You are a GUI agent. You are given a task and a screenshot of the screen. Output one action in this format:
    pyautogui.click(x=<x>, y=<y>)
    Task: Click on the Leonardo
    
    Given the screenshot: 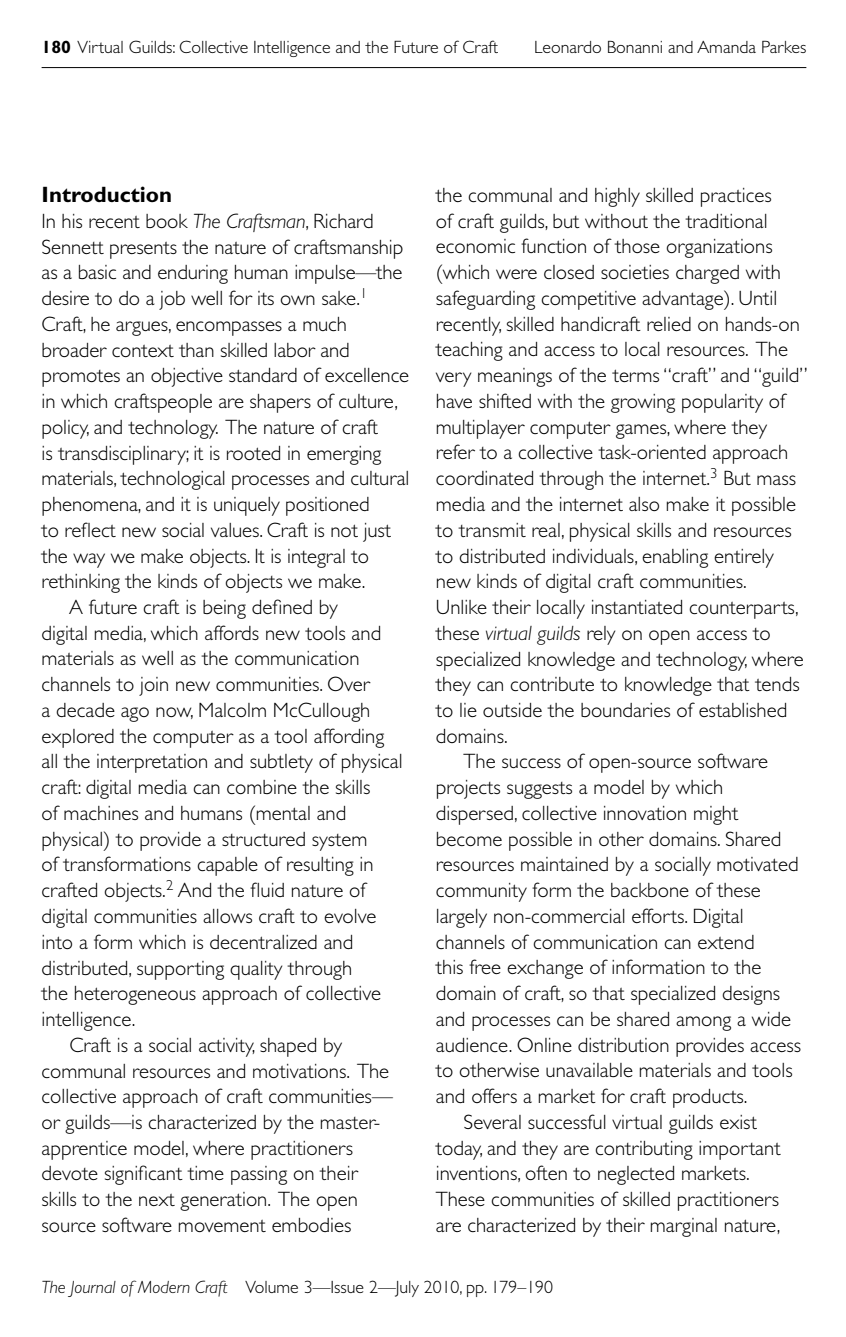 What is the action you would take?
    pyautogui.click(x=568, y=47)
